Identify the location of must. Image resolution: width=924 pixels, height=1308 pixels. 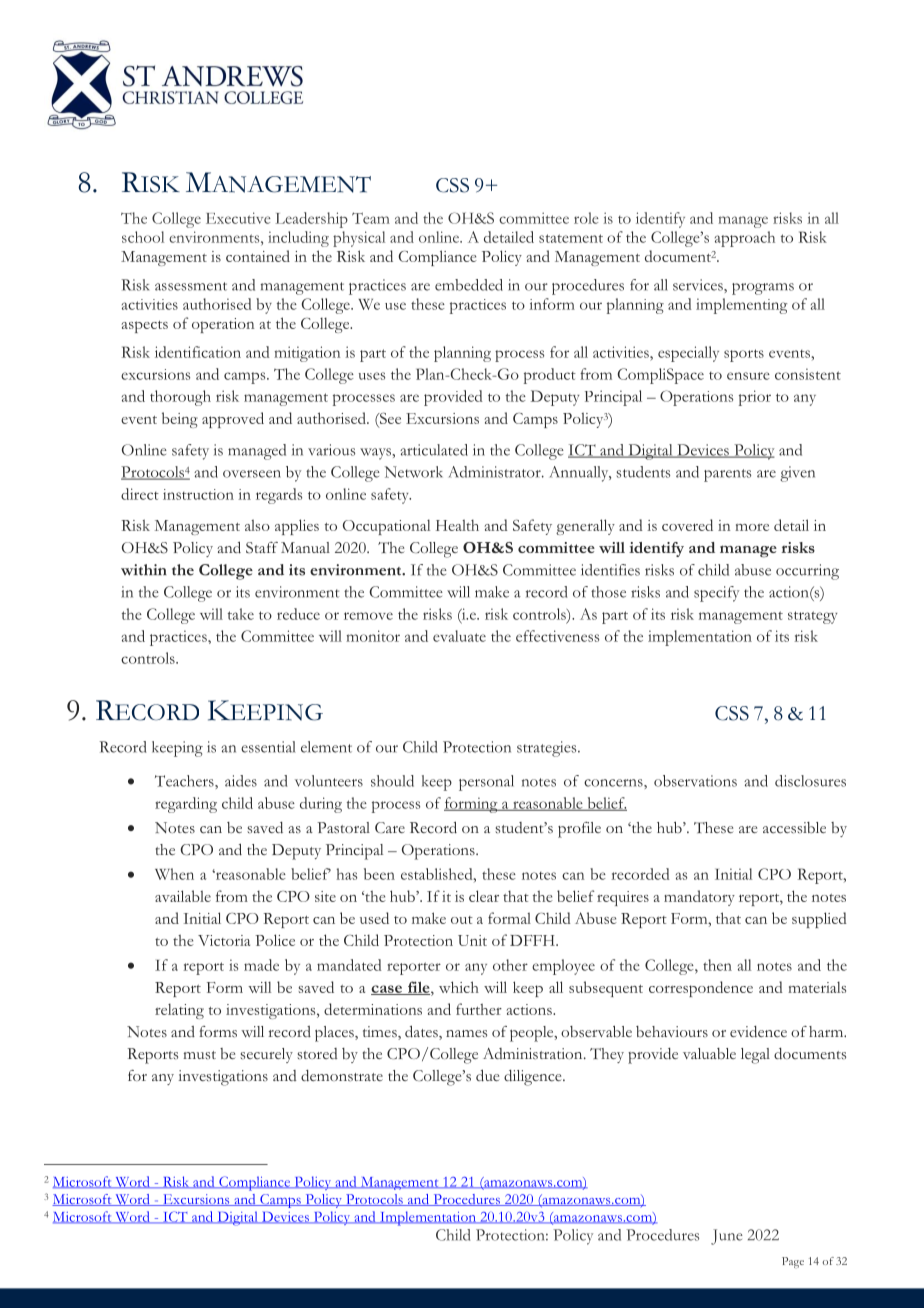
(199, 1055).
